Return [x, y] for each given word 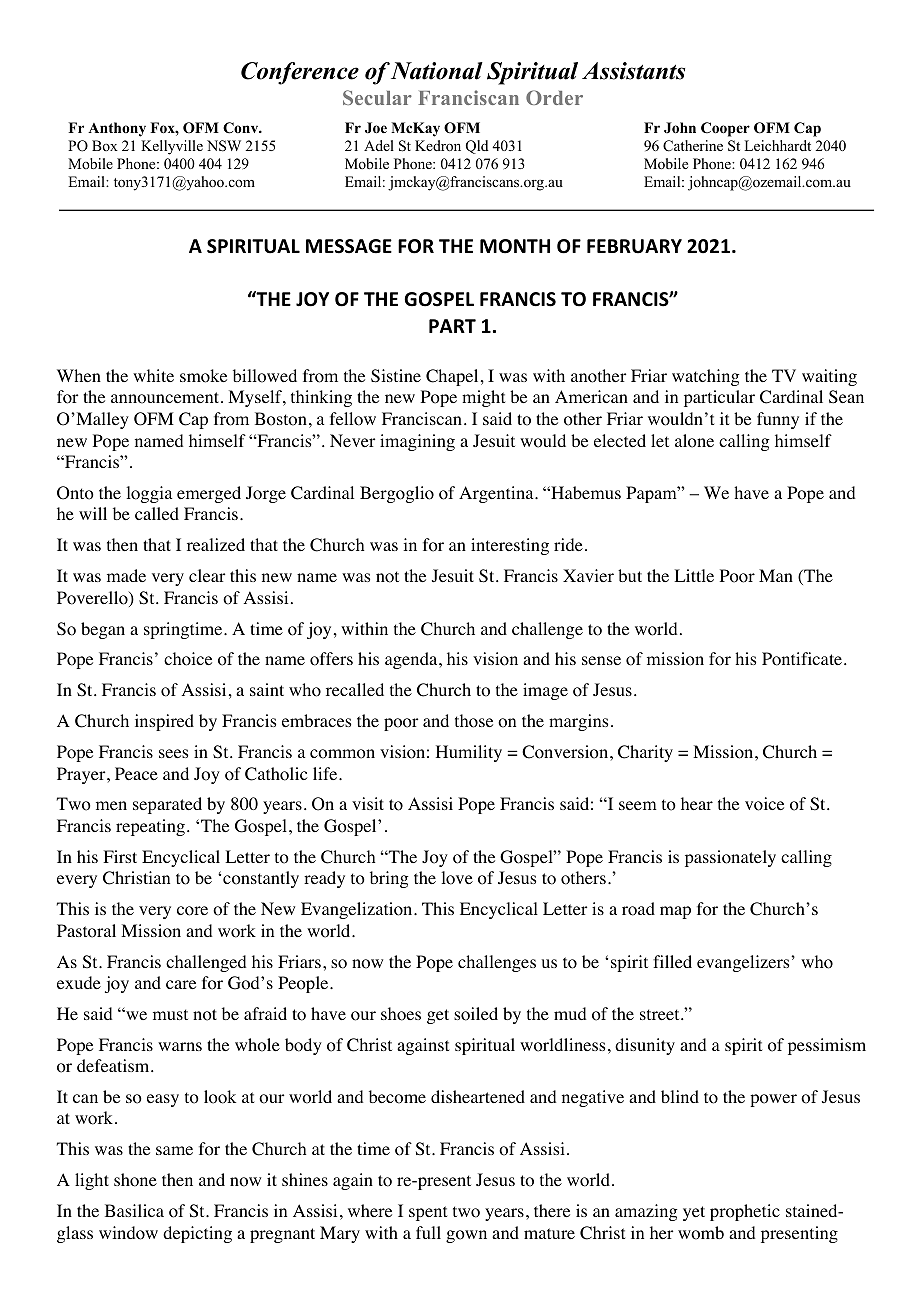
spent [428, 1213]
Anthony [117, 129]
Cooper [725, 129]
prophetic [745, 1212]
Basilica [134, 1210]
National [437, 71]
